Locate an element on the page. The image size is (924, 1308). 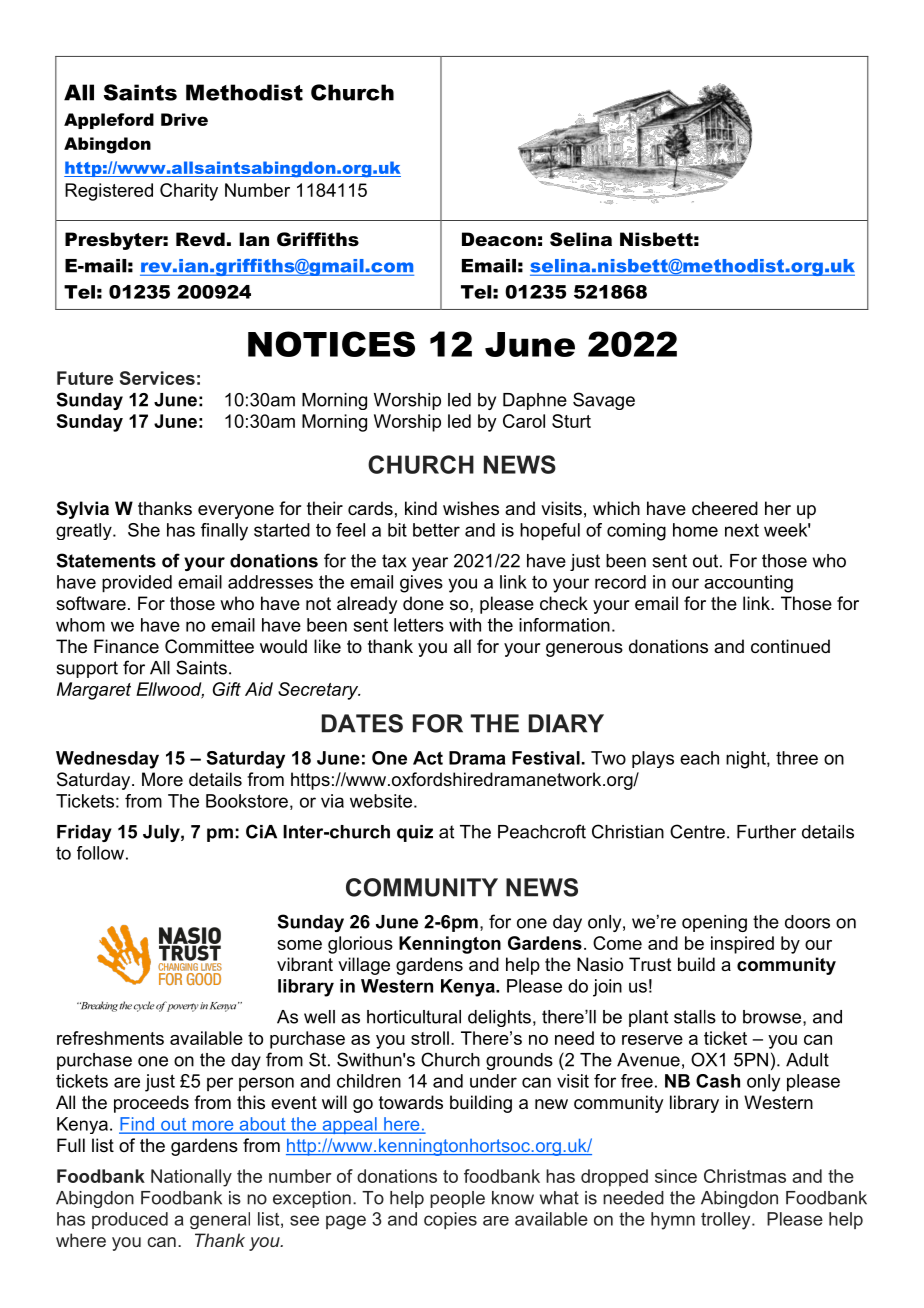
Nationally is located at coordinates (191, 1178).
